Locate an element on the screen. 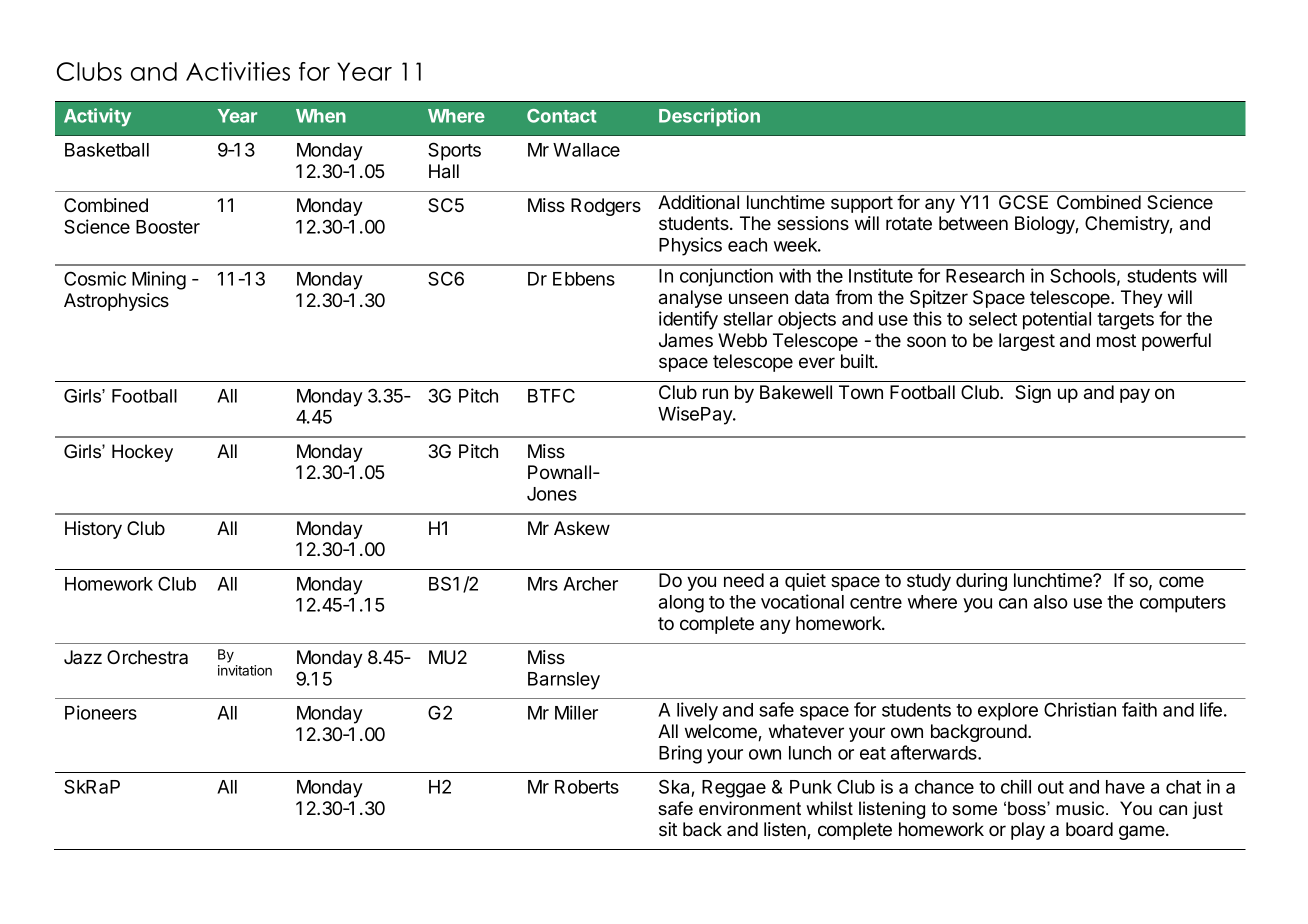 The height and width of the screenshot is (924, 1308). Description is located at coordinates (709, 117).
